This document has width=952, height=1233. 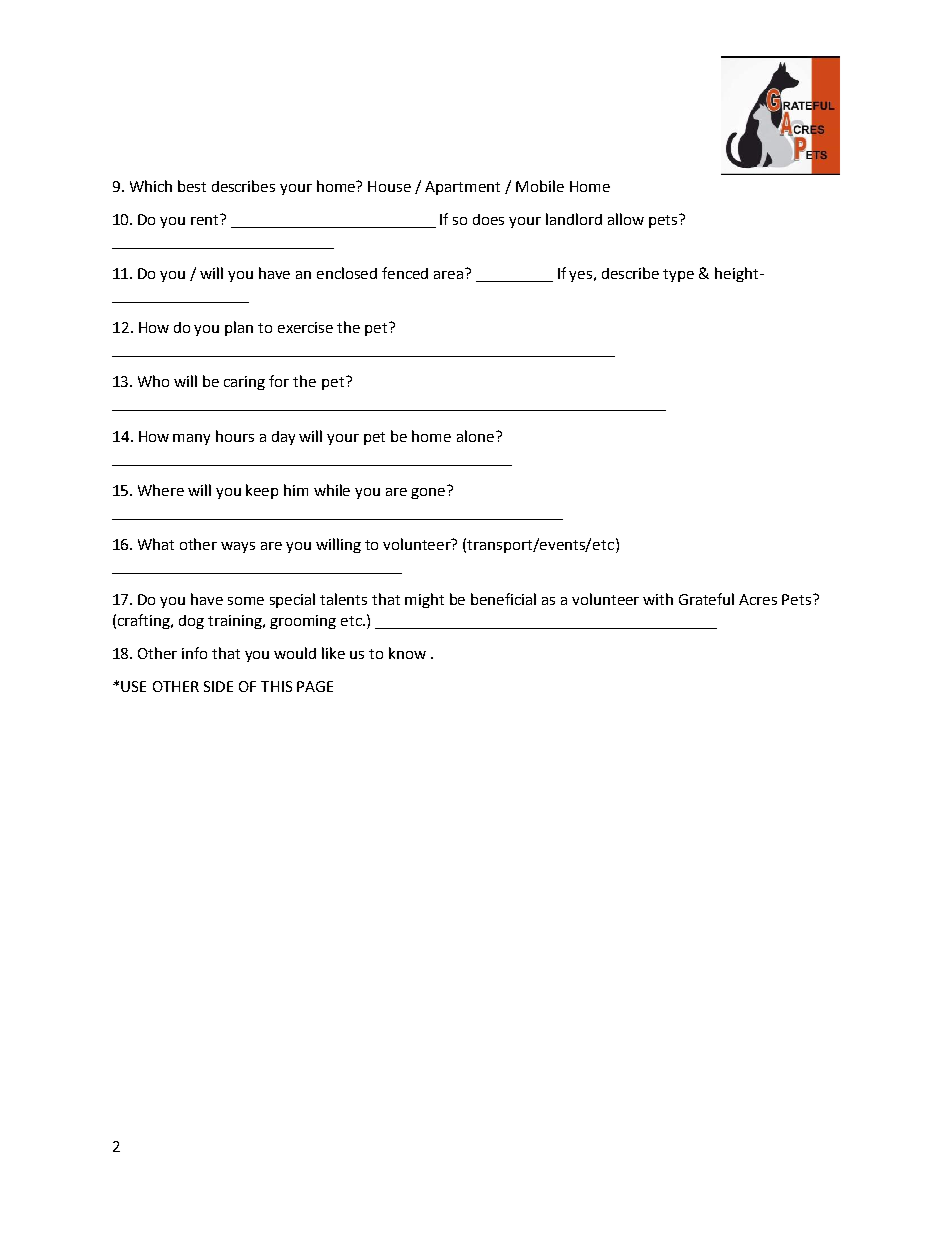 I want to click on hours, so click(x=235, y=436).
